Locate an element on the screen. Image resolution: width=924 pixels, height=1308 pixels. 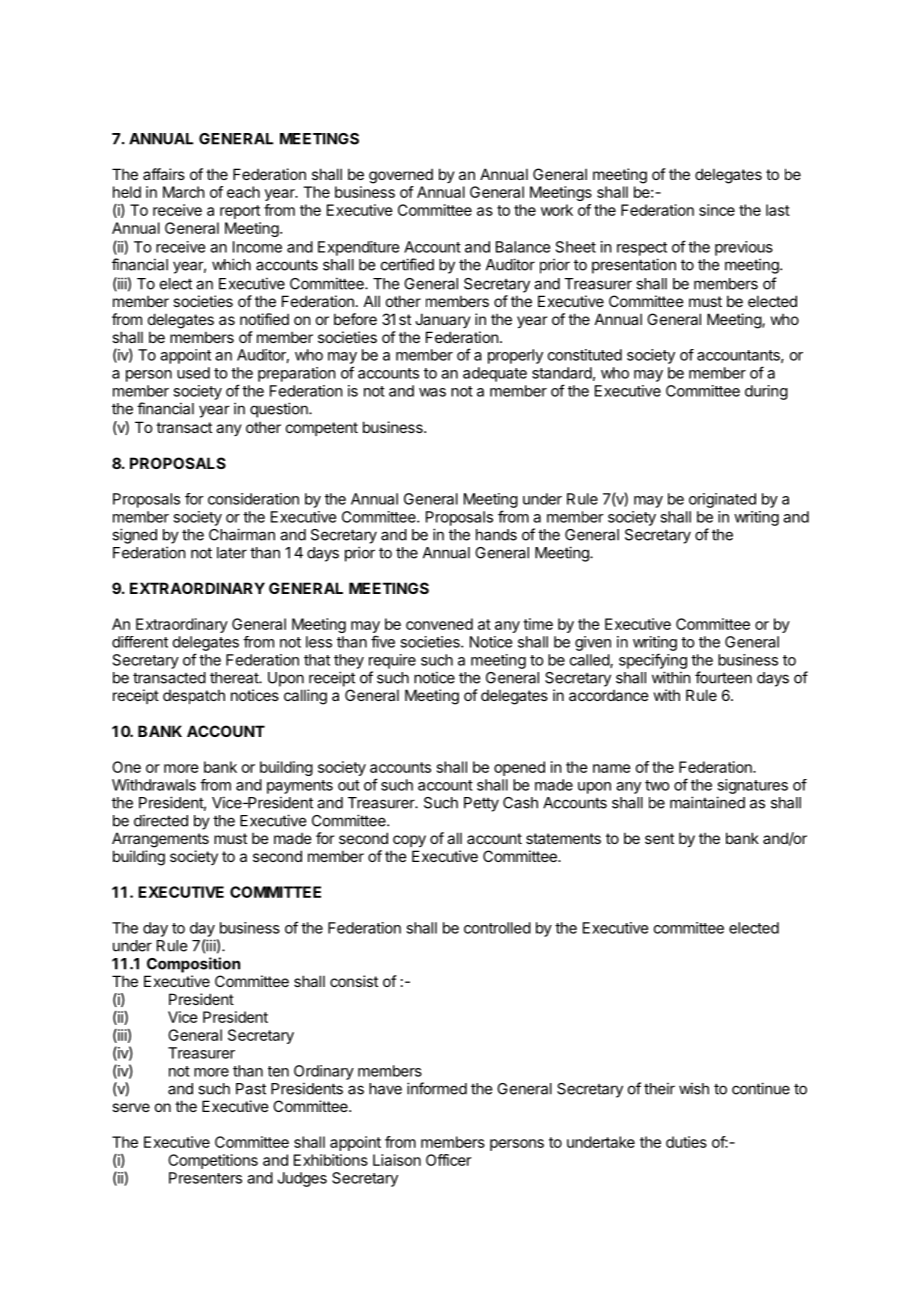
copy is located at coordinates (409, 841).
